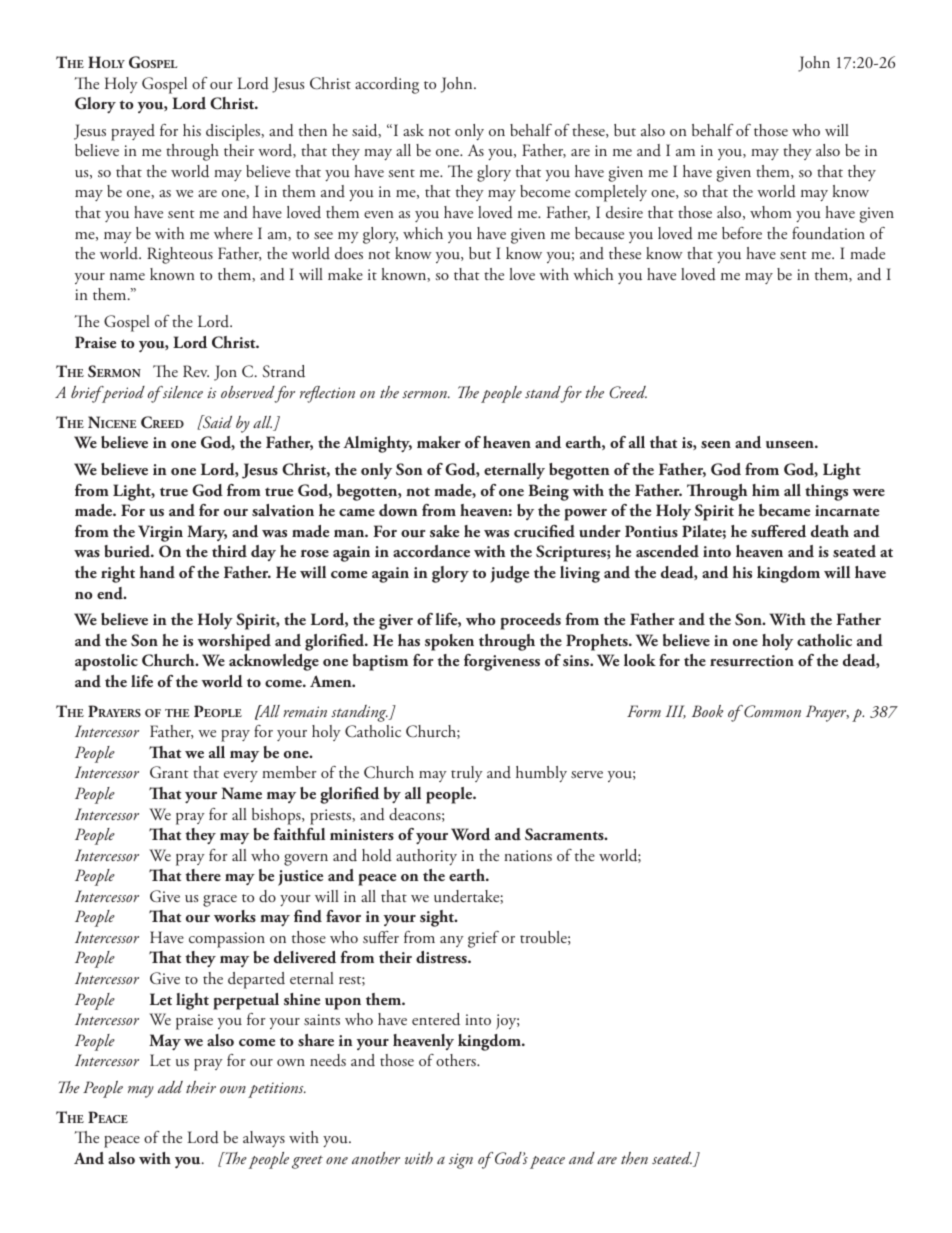  I want to click on him, so click(766, 490).
